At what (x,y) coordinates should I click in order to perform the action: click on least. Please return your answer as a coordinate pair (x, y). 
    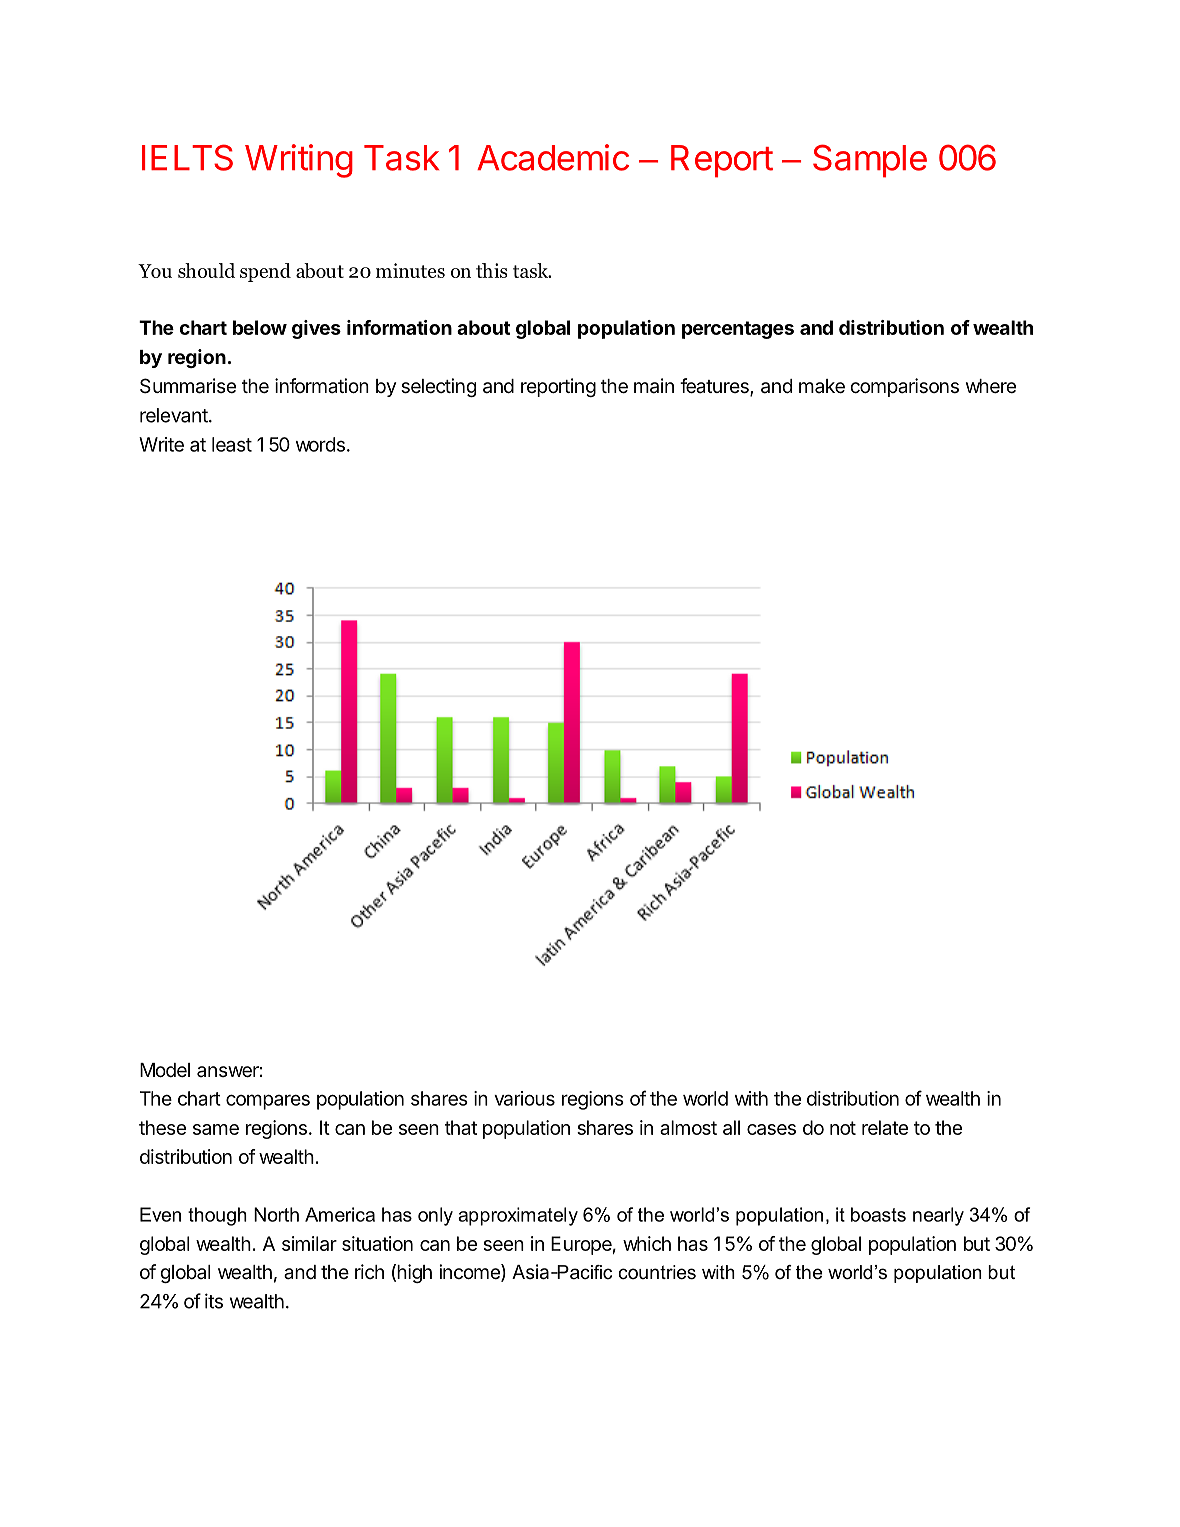
    Looking at the image, I should click on (232, 444).
